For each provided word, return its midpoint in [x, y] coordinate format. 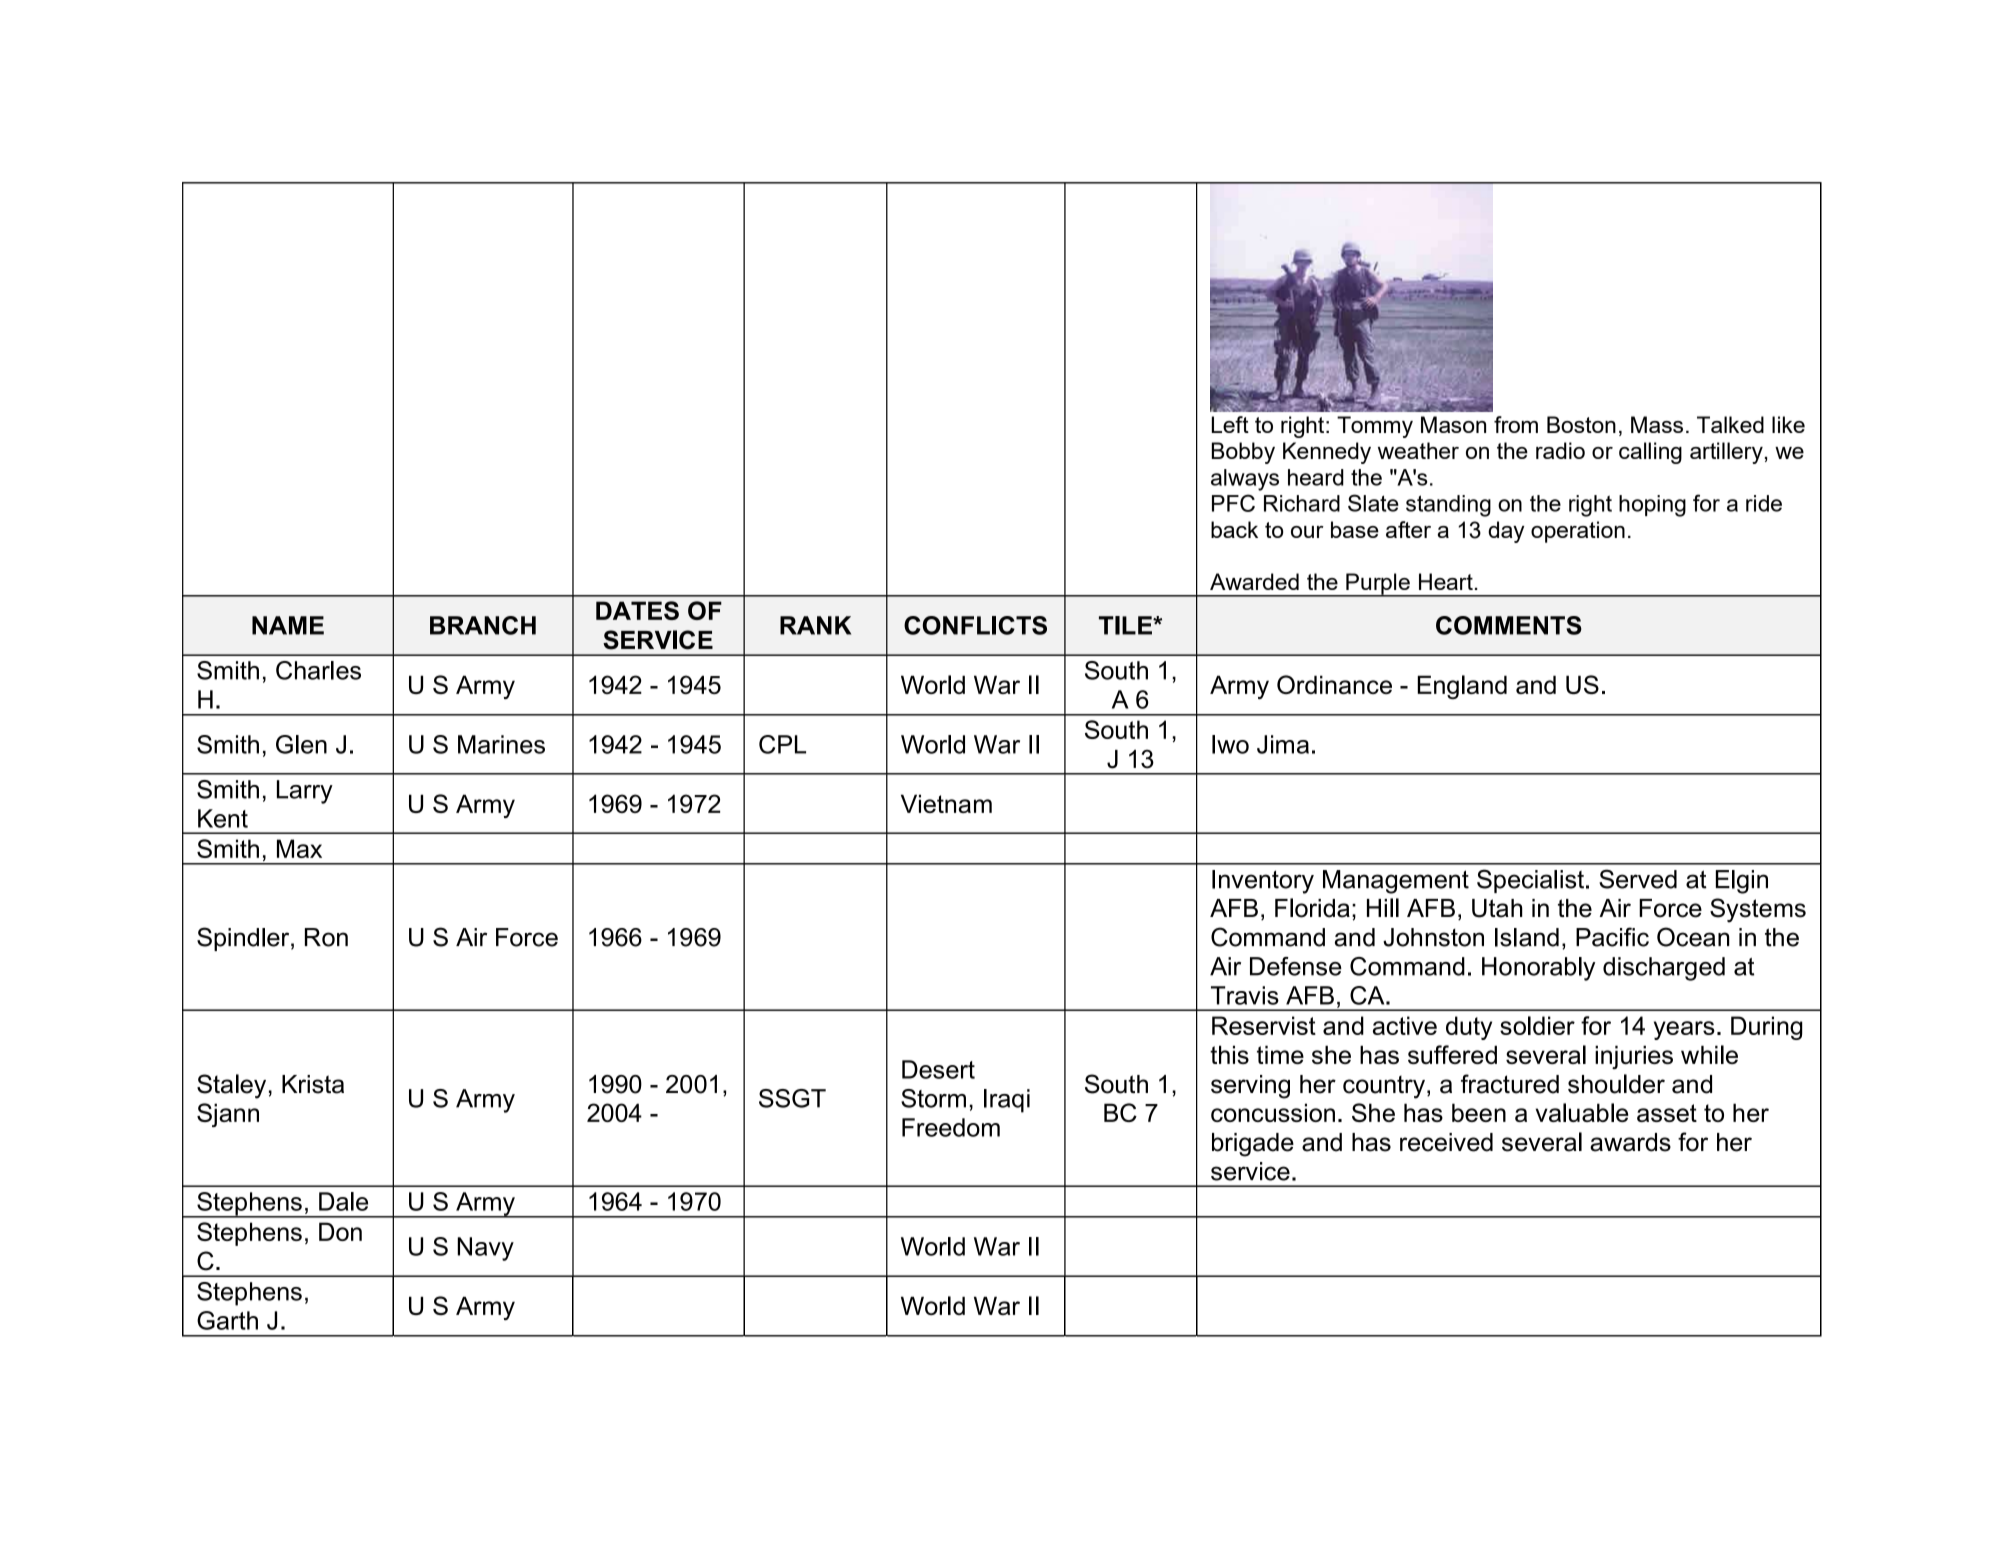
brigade [1253, 1145]
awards [1630, 1142]
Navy [485, 1249]
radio [1560, 450]
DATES [637, 610]
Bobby [1243, 453]
